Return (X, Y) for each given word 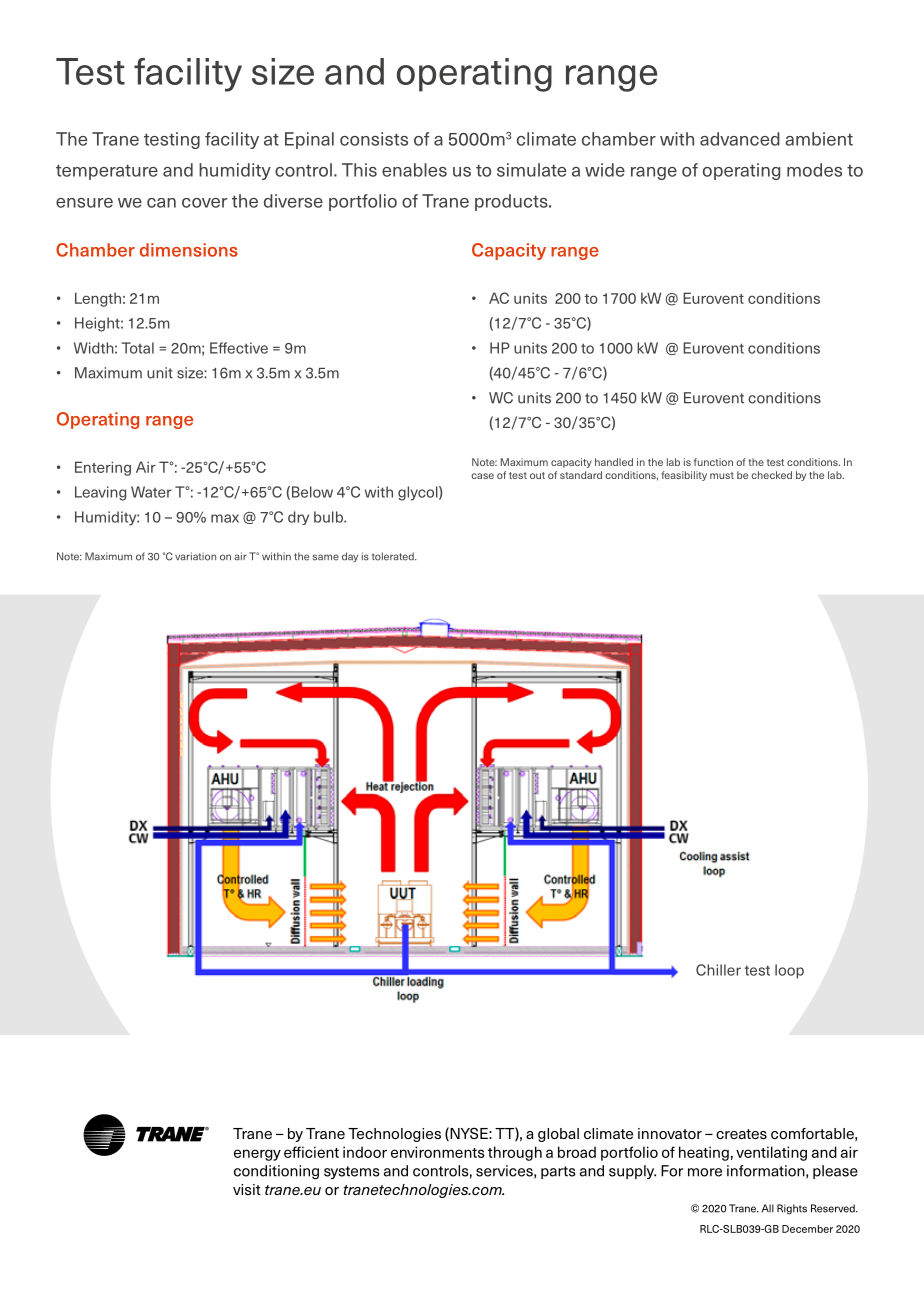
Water (151, 492)
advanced (740, 139)
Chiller (718, 970)
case (482, 476)
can (161, 203)
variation (195, 556)
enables (414, 170)
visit (247, 1189)
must (722, 475)
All (768, 1208)
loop (789, 971)
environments (438, 1152)
